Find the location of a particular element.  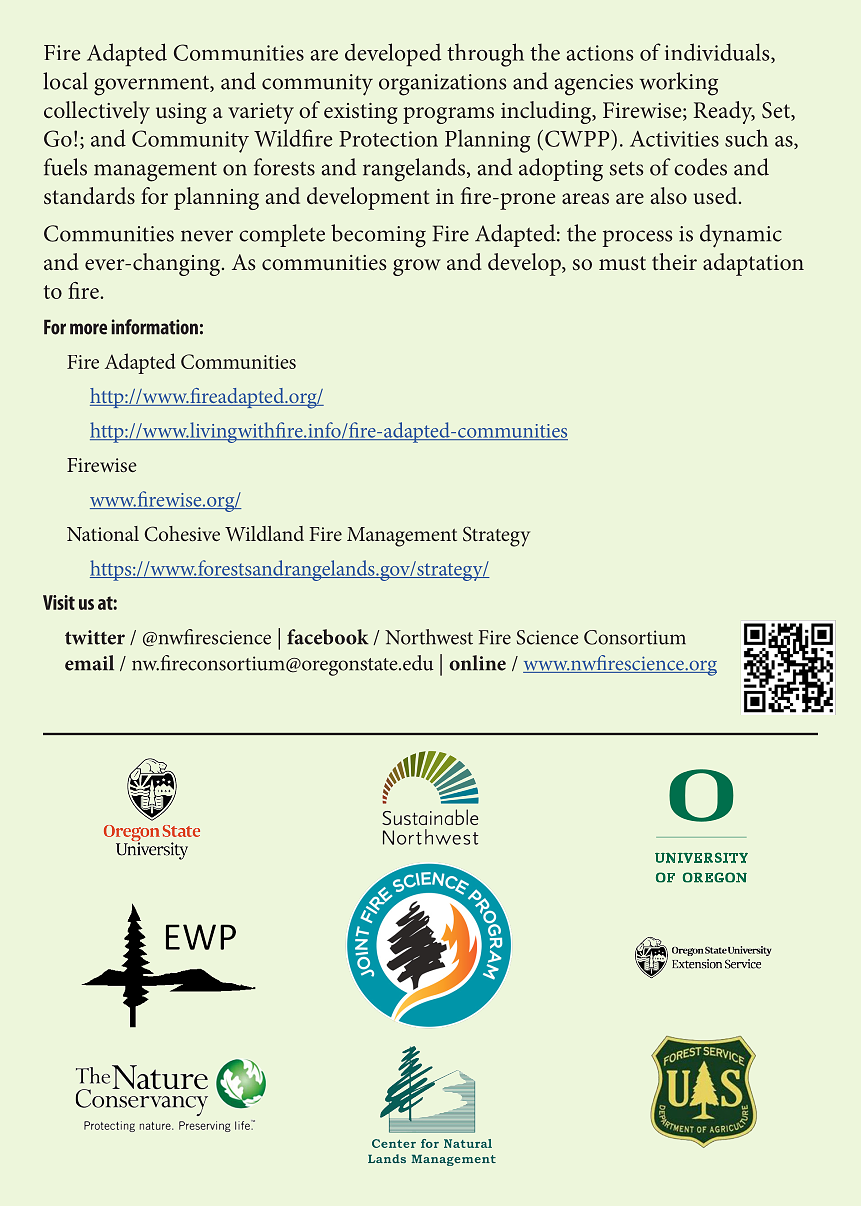

more is located at coordinates (88, 329).
